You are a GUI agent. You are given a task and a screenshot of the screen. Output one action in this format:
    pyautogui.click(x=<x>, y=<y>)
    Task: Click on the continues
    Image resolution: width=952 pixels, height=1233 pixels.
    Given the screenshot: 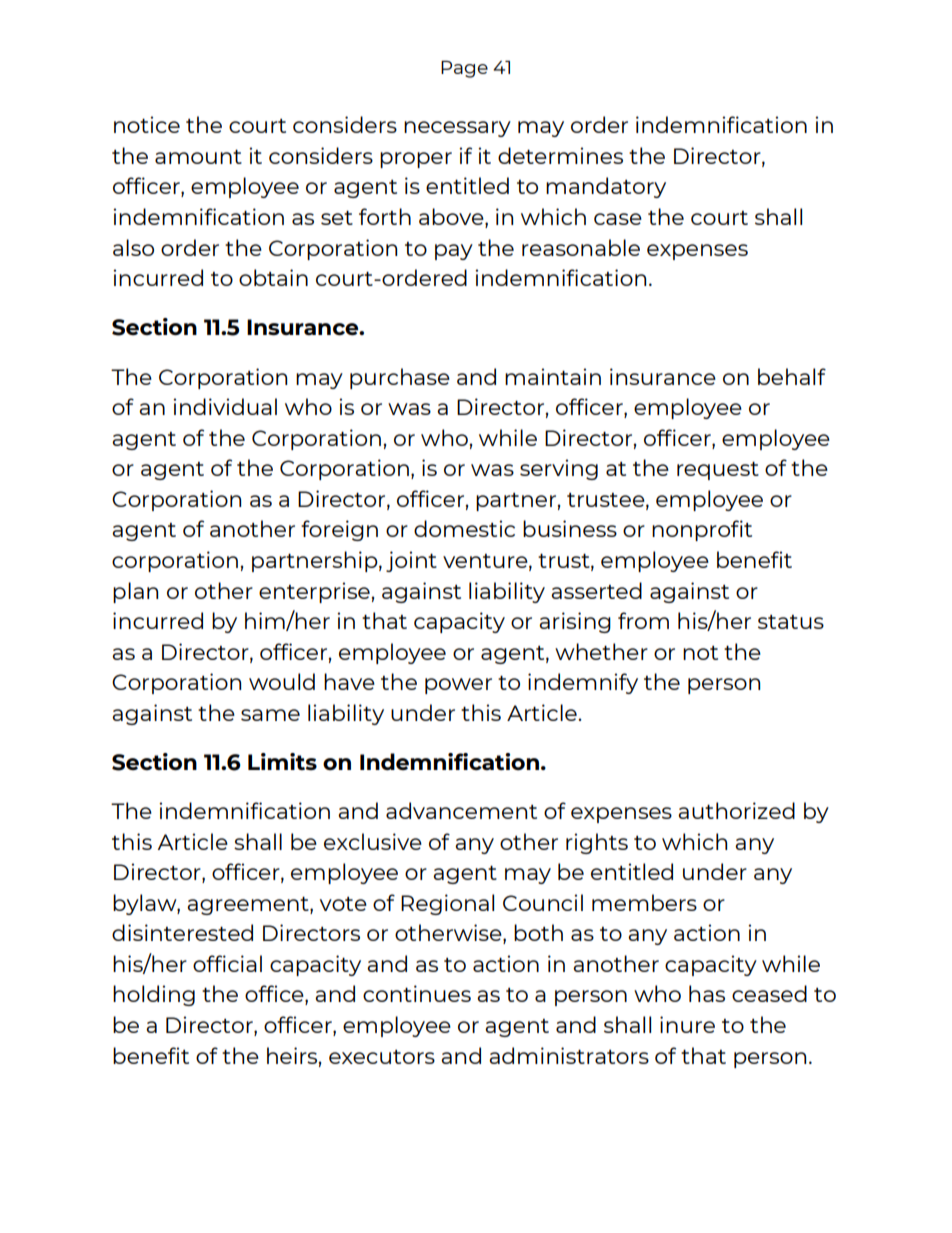 What is the action you would take?
    pyautogui.click(x=417, y=993)
